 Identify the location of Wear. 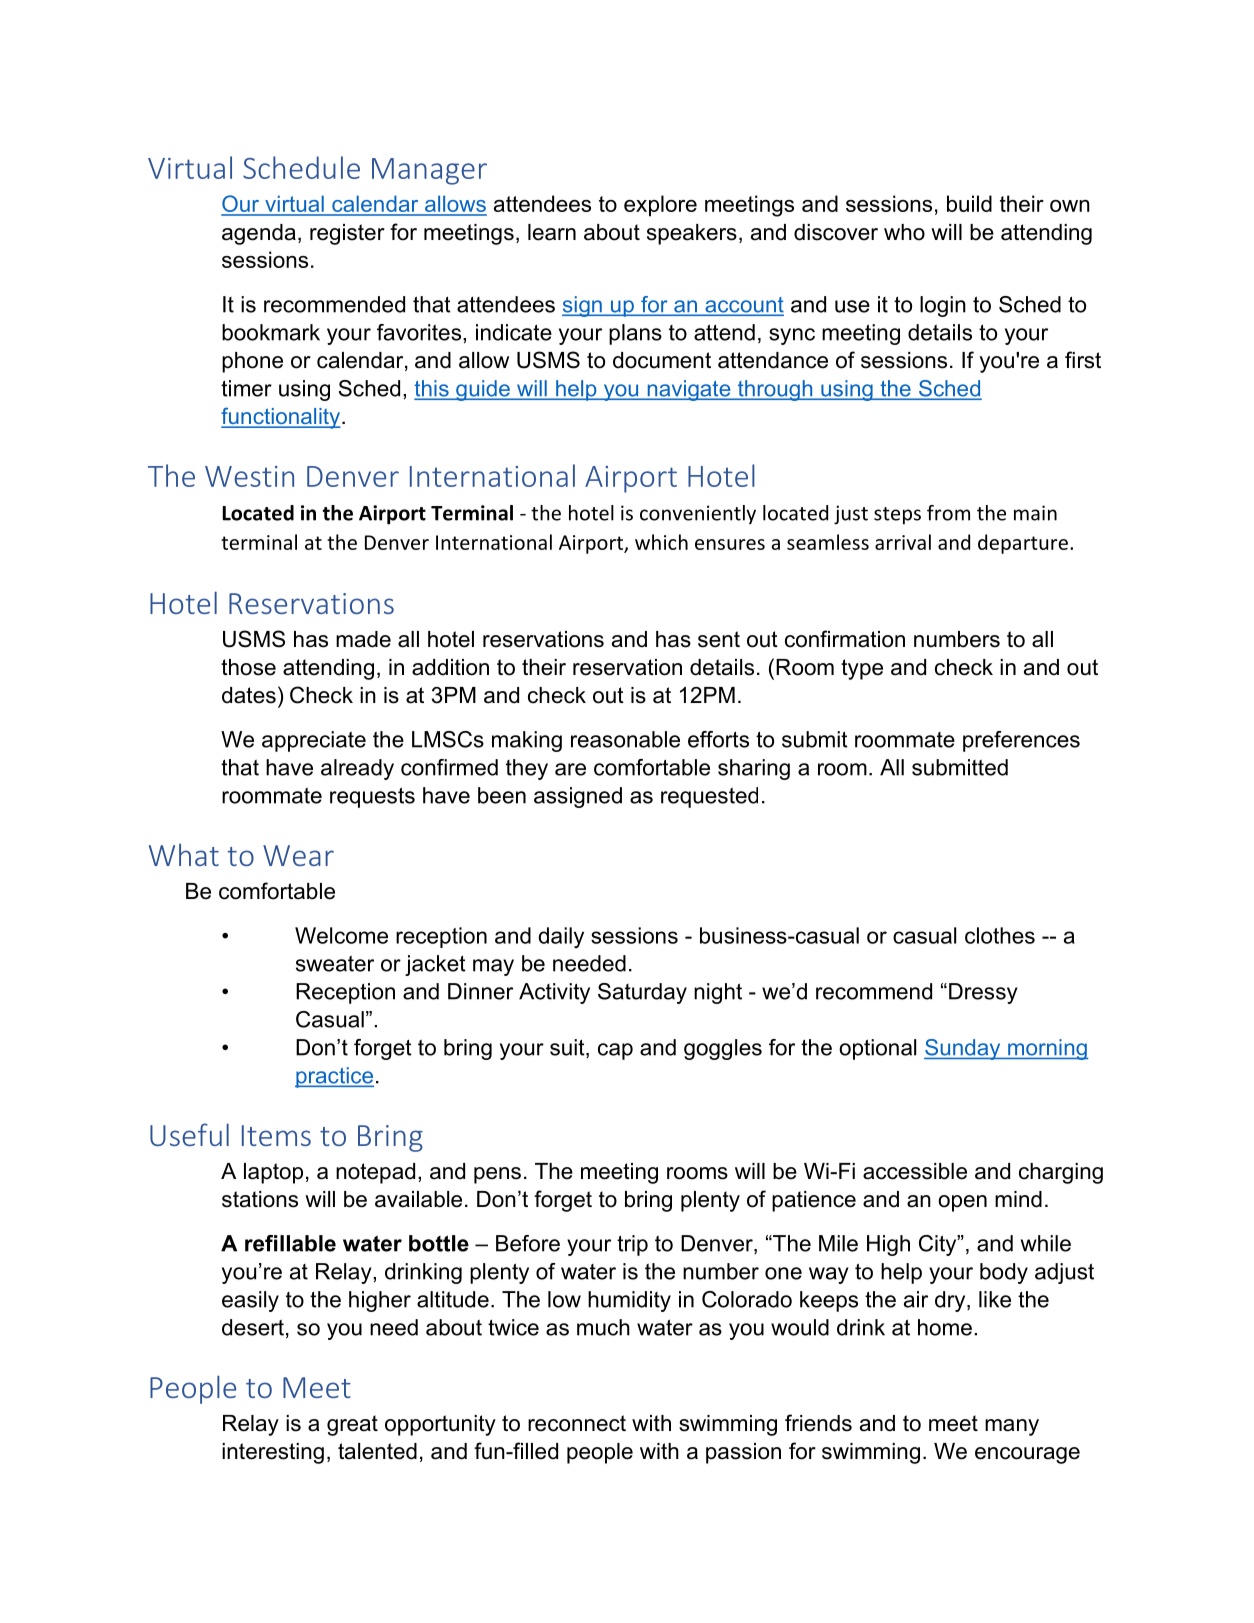
(298, 855).
